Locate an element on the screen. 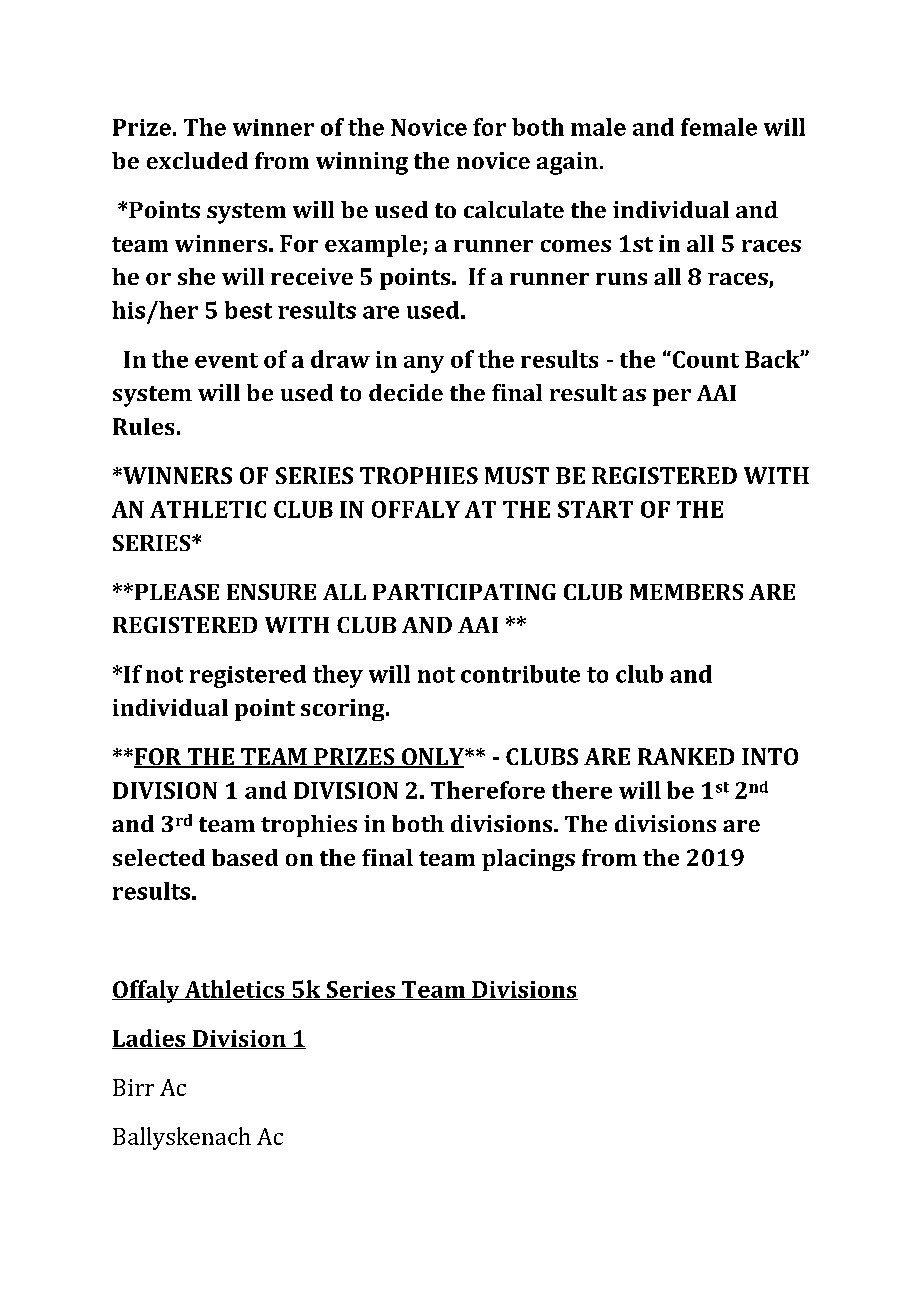 The height and width of the screenshot is (1308, 924). excluded is located at coordinates (197, 160).
